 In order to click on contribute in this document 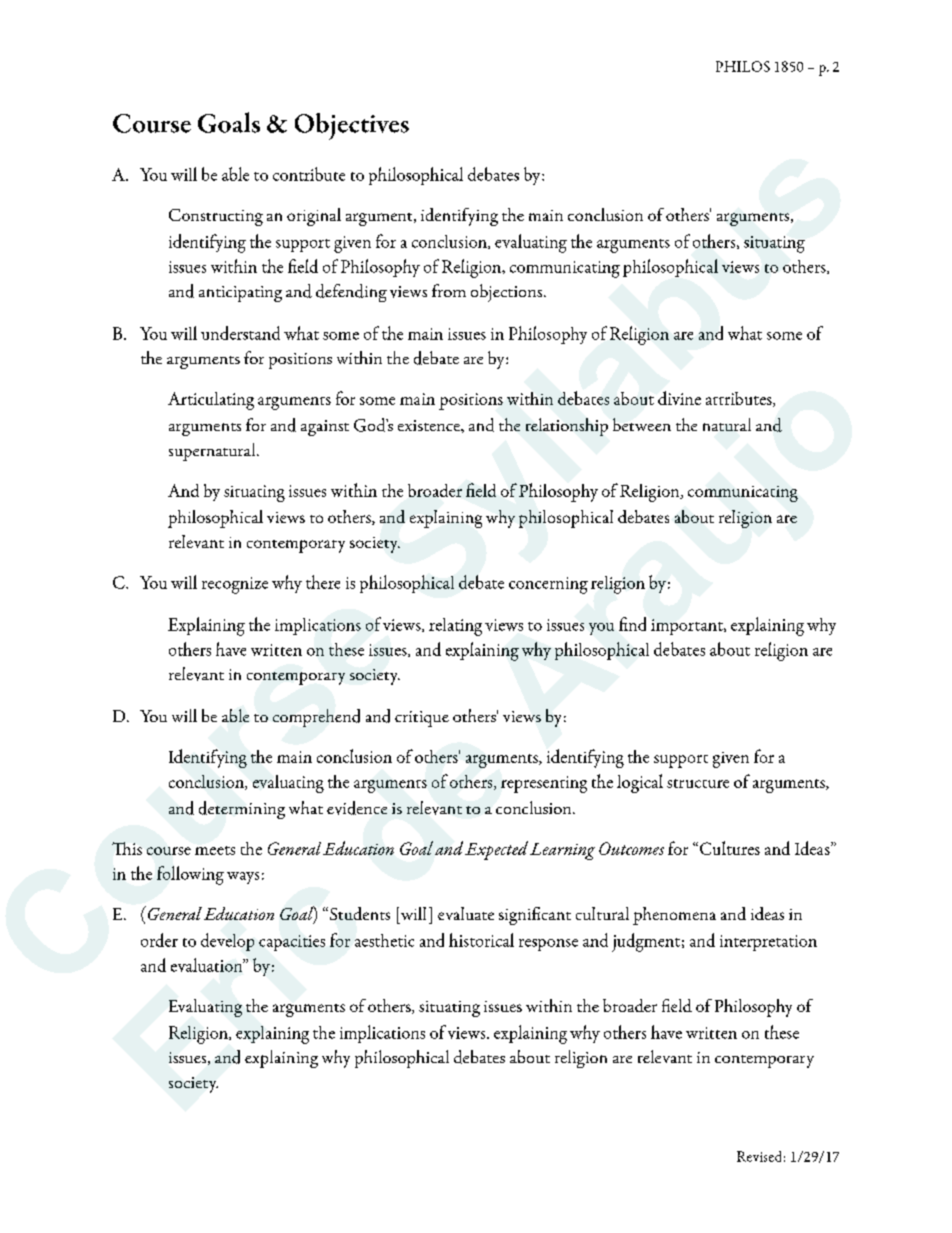, I will do `click(309, 174)`.
